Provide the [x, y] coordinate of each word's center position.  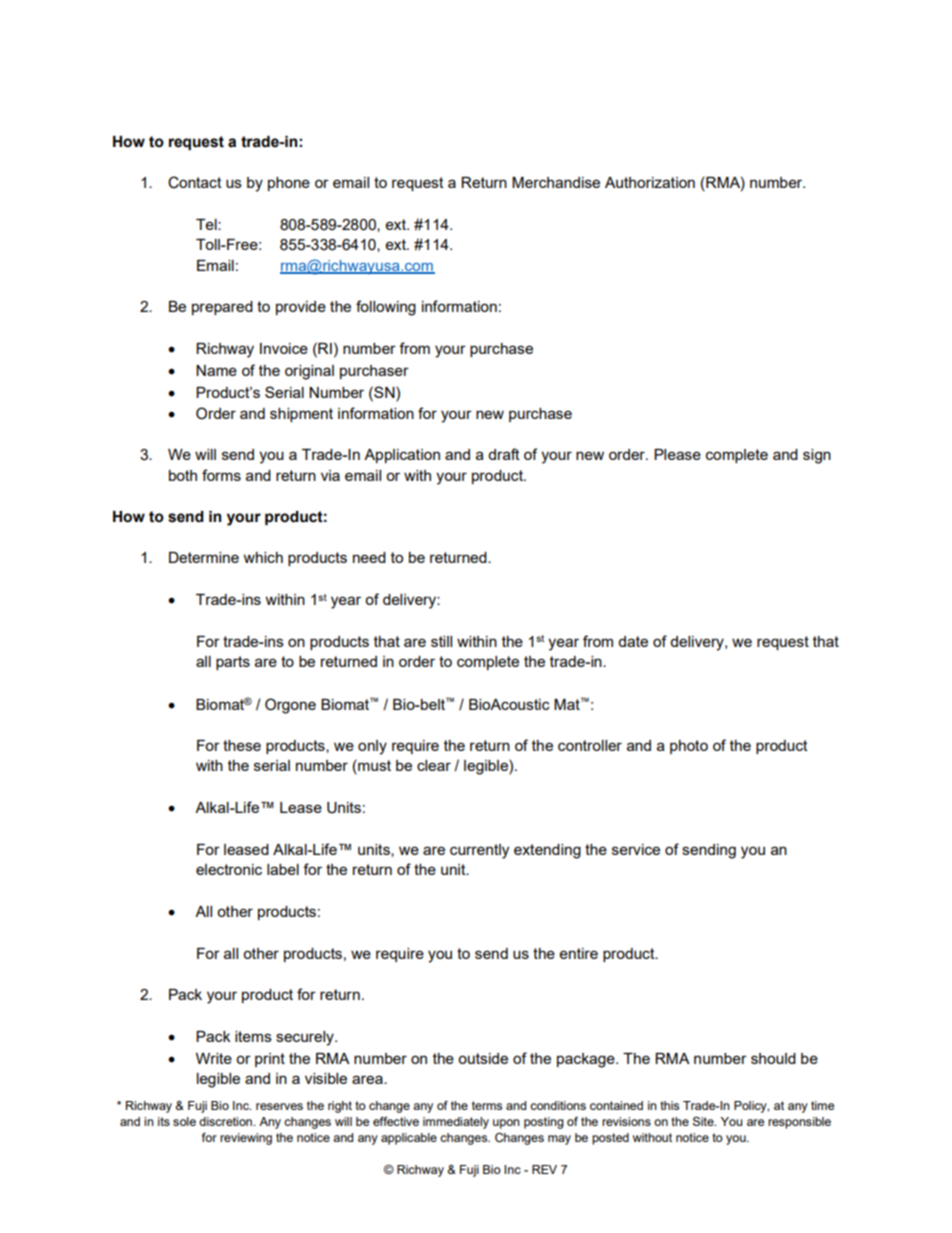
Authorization [650, 182]
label [283, 869]
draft [504, 454]
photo [689, 747]
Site [704, 1121]
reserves [279, 1106]
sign [817, 456]
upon [506, 1124]
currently [479, 851]
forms [221, 475]
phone [289, 184]
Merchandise [556, 182]
